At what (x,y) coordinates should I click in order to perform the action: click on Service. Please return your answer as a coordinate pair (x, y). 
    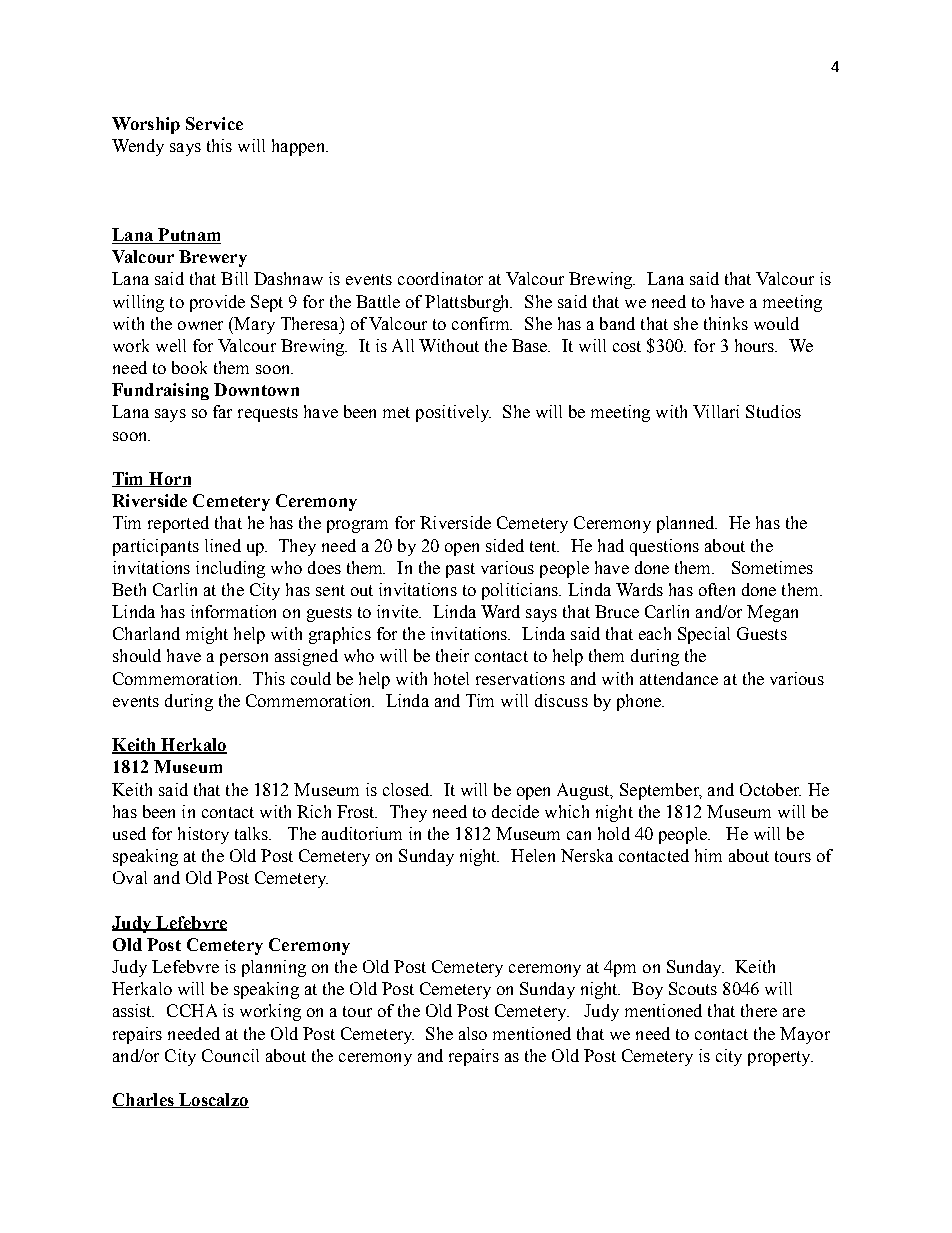
    Looking at the image, I should click on (214, 123).
